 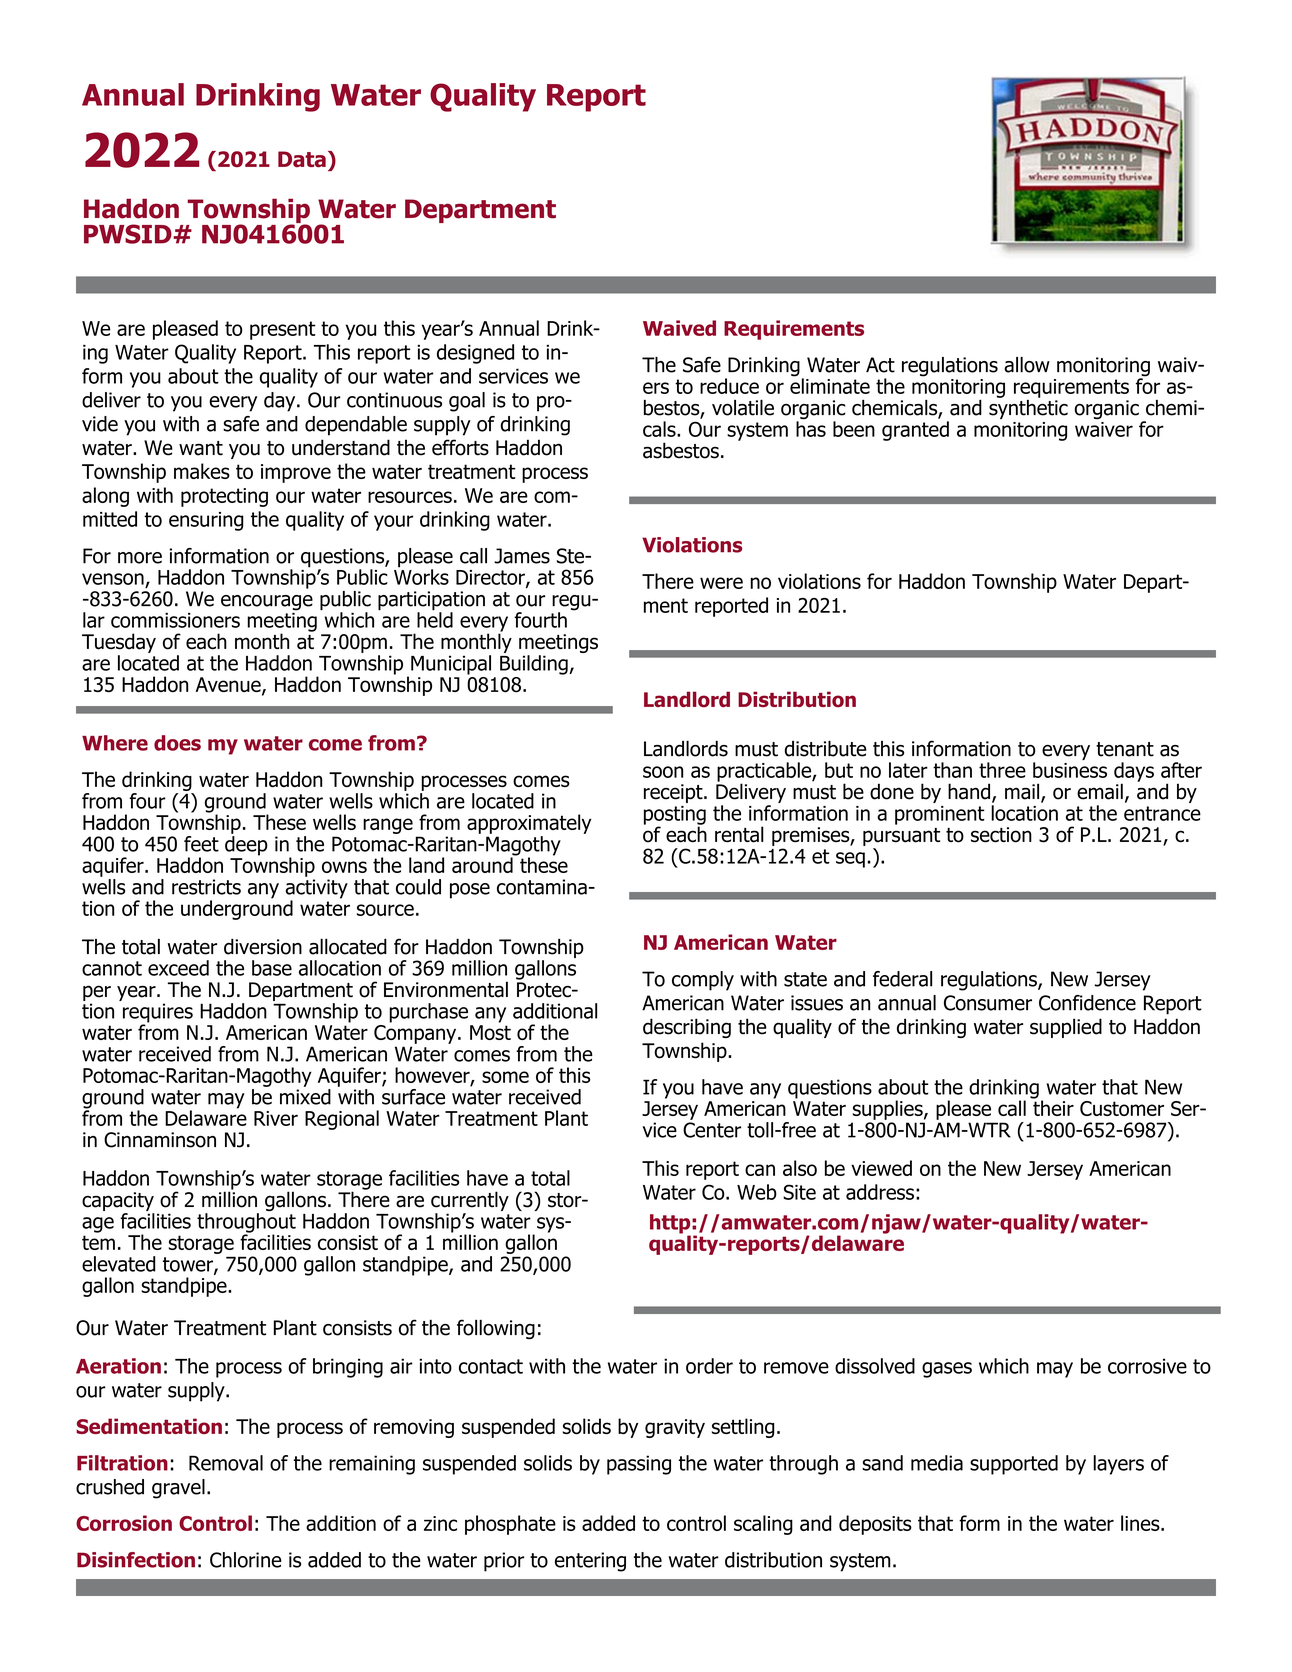 I want to click on tenant, so click(x=1125, y=749).
